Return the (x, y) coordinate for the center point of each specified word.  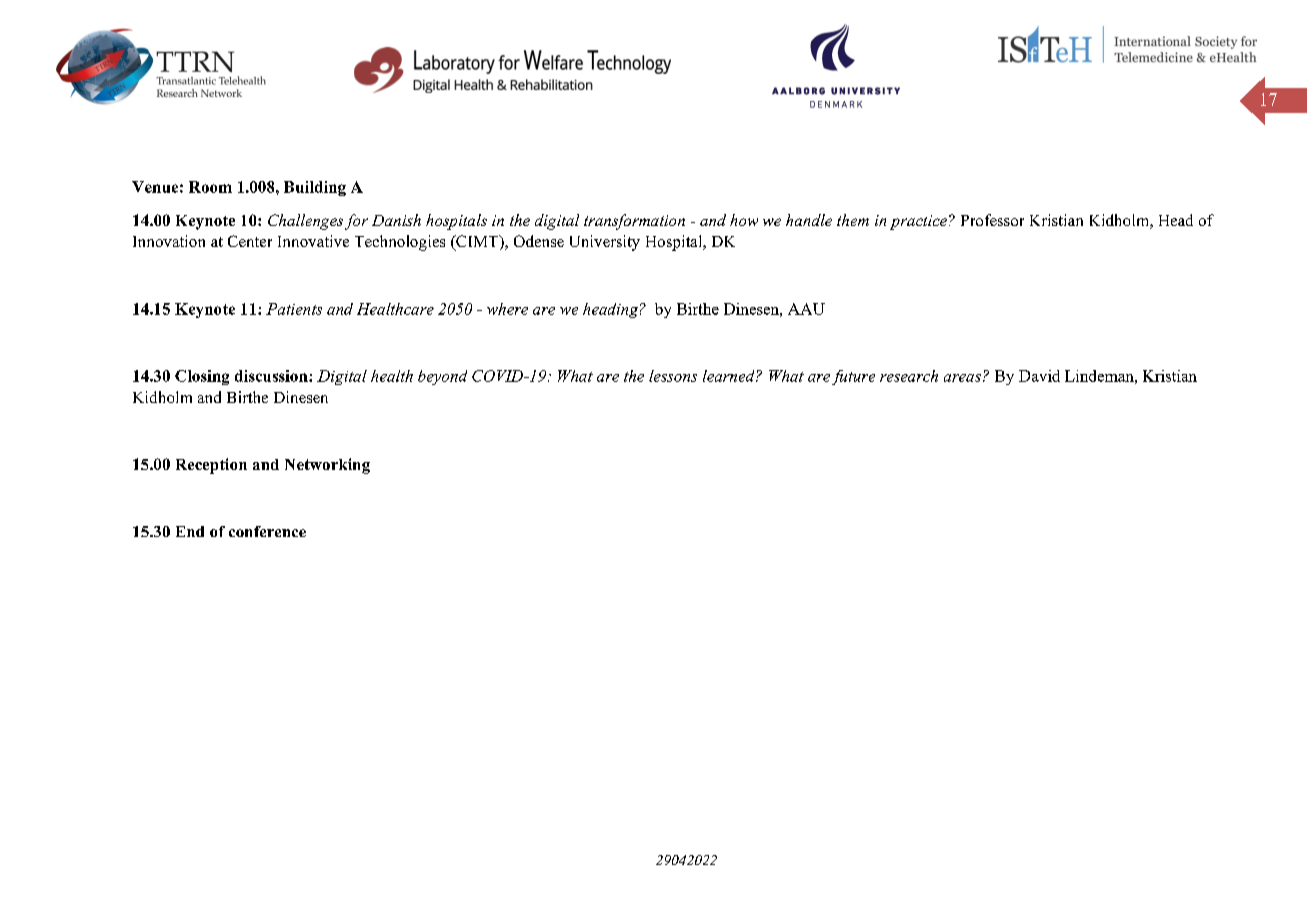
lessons (673, 376)
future (853, 377)
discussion (272, 376)
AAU (806, 309)
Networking (327, 466)
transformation (634, 222)
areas (962, 378)
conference (267, 531)
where (507, 309)
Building (315, 188)
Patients (294, 309)
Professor (992, 220)
